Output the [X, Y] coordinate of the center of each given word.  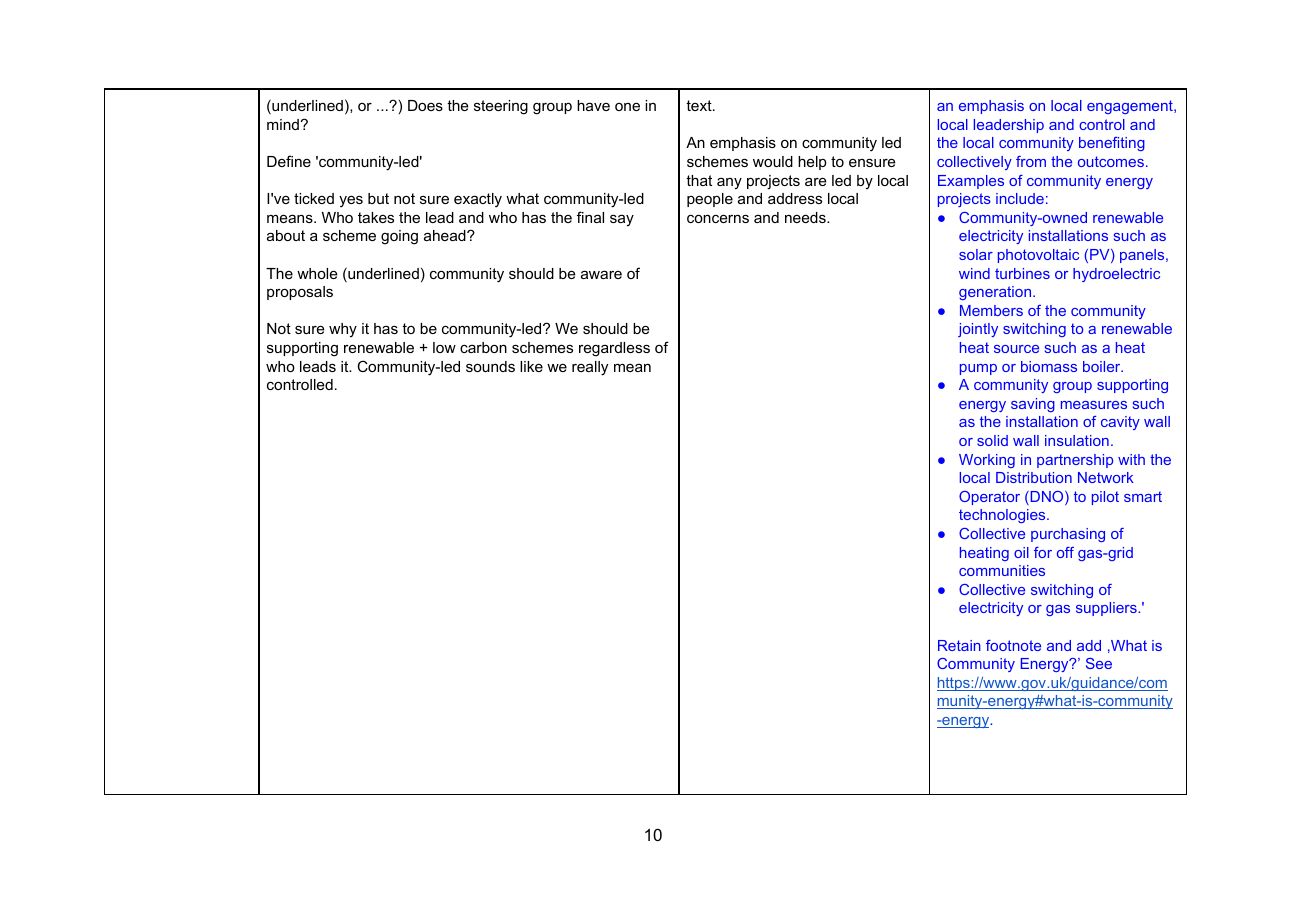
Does [425, 105]
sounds [490, 366]
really [590, 368]
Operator [989, 498]
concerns [718, 218]
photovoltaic [1038, 256]
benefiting [1112, 144]
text [700, 105]
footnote [1013, 645]
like [531, 366]
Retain [959, 645]
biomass [1049, 366]
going [399, 237]
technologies [1003, 516]
